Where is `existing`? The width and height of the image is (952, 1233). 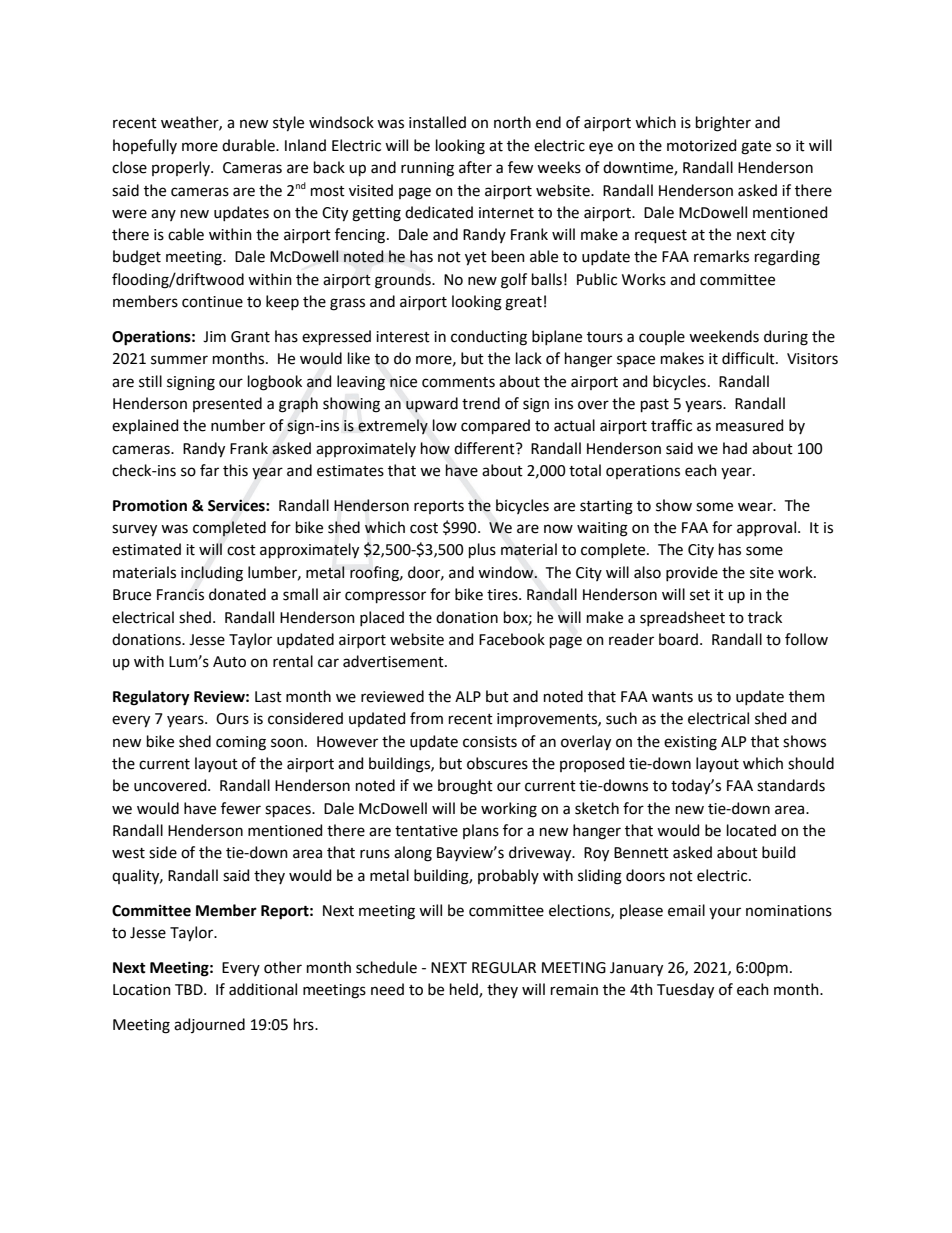 existing is located at coordinates (690, 743).
